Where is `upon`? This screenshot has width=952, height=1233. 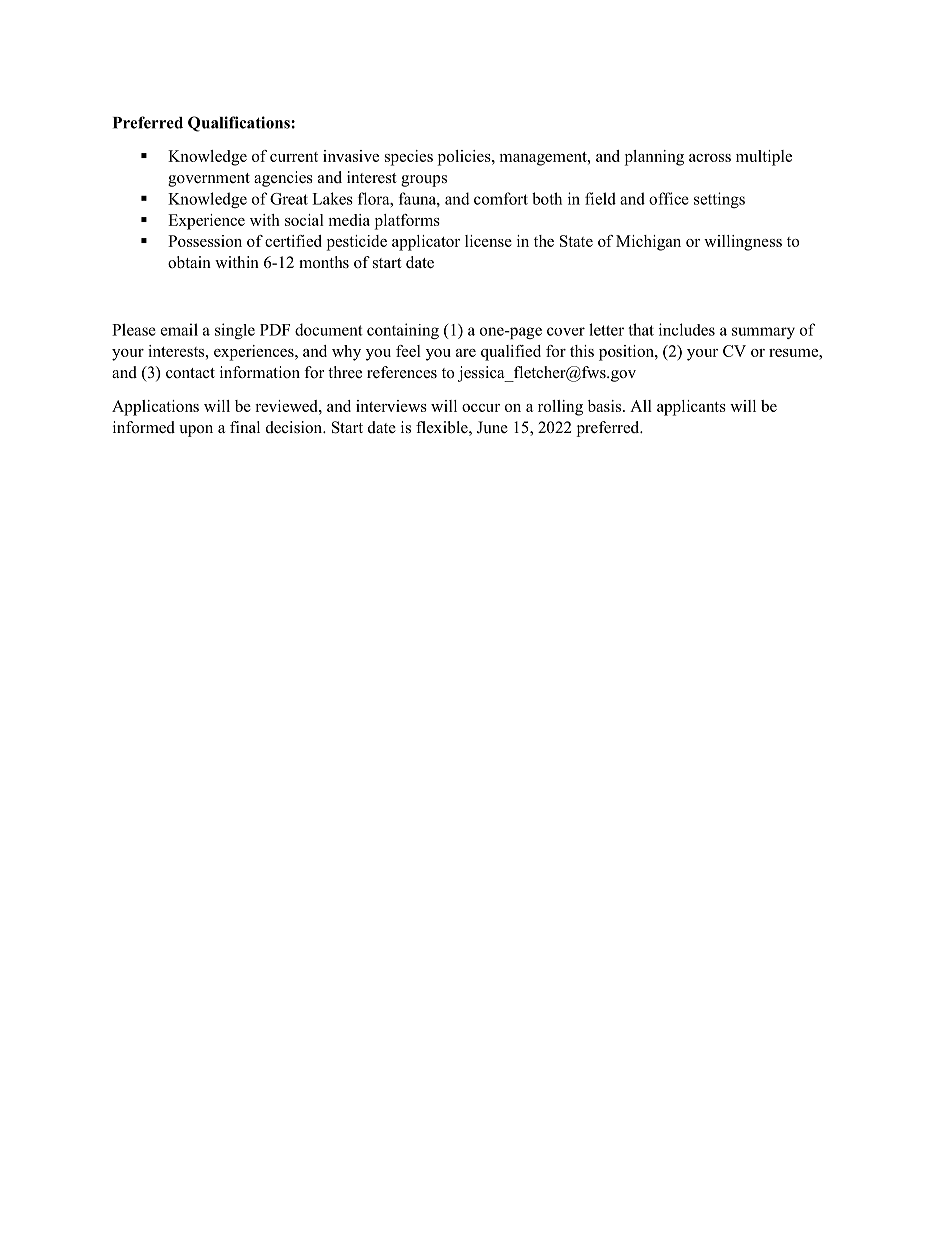
upon is located at coordinates (196, 431).
